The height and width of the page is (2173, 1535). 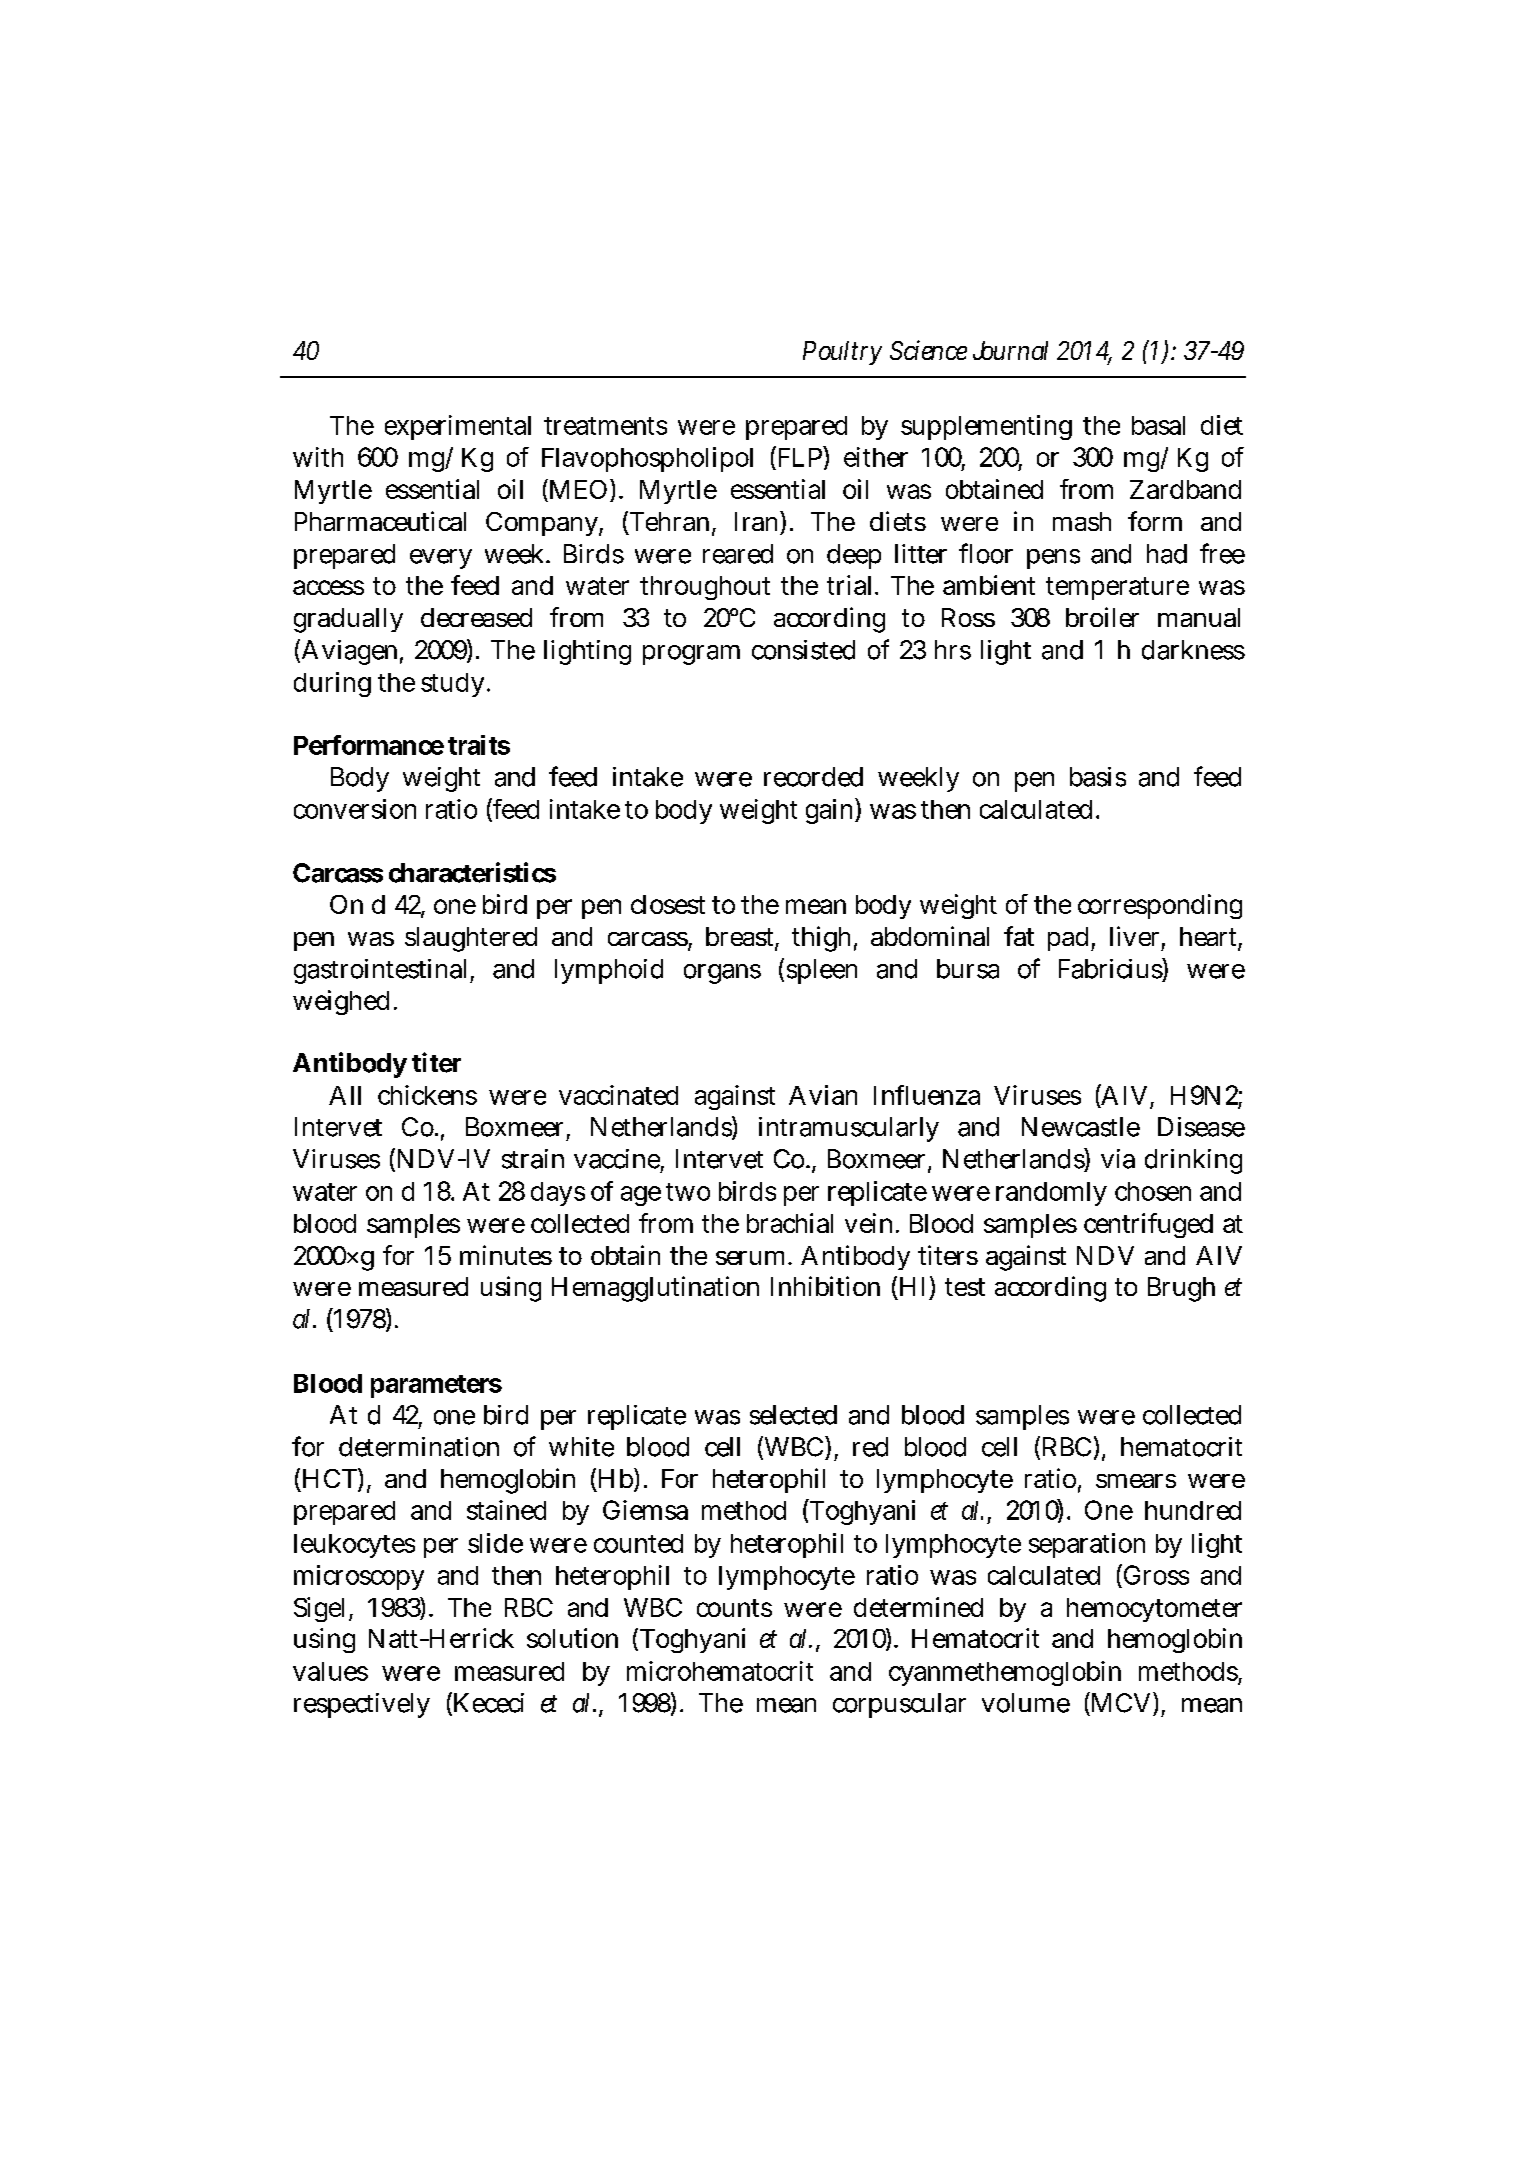 I want to click on conversion, so click(x=355, y=809).
